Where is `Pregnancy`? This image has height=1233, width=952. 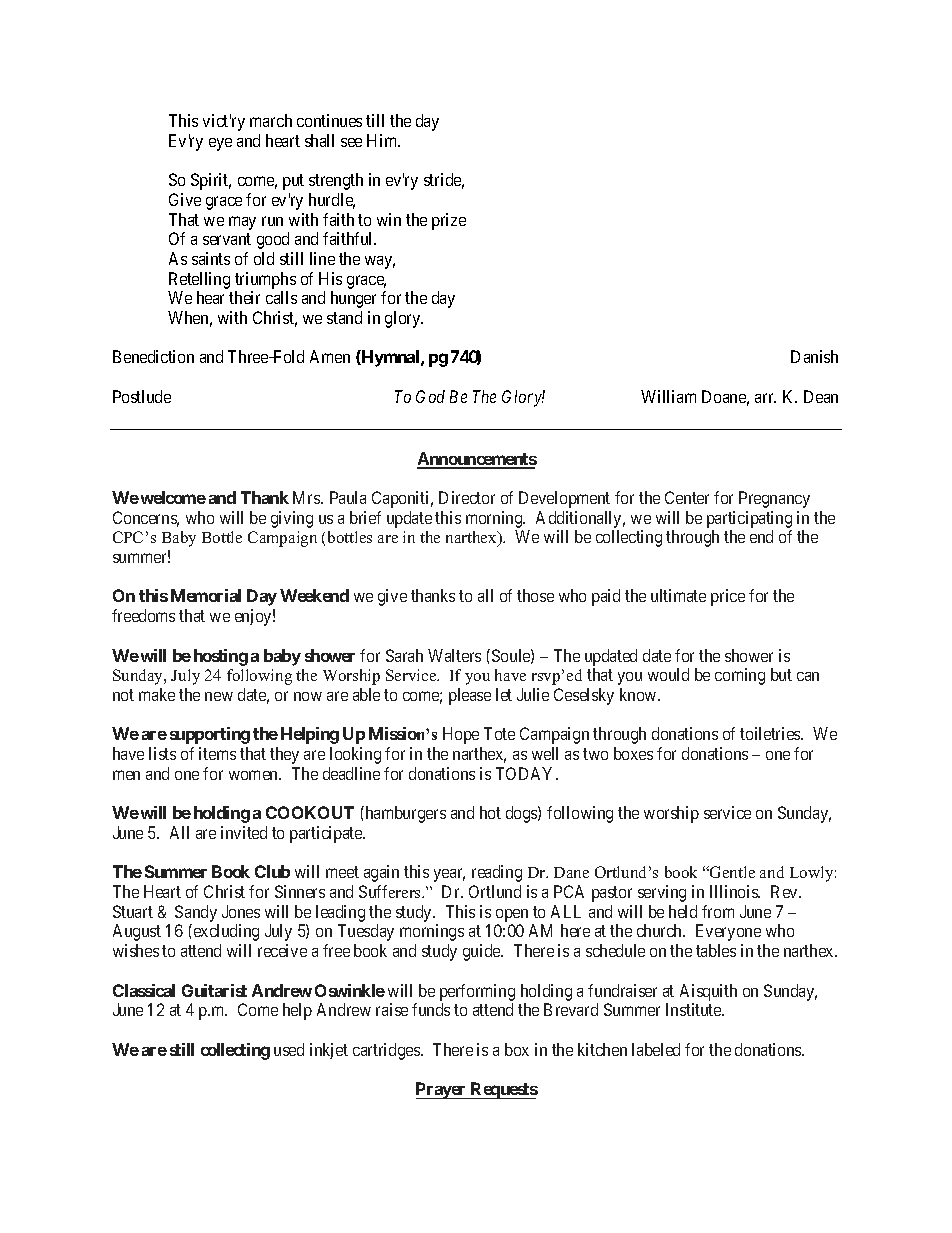
Pregnancy is located at coordinates (774, 499).
